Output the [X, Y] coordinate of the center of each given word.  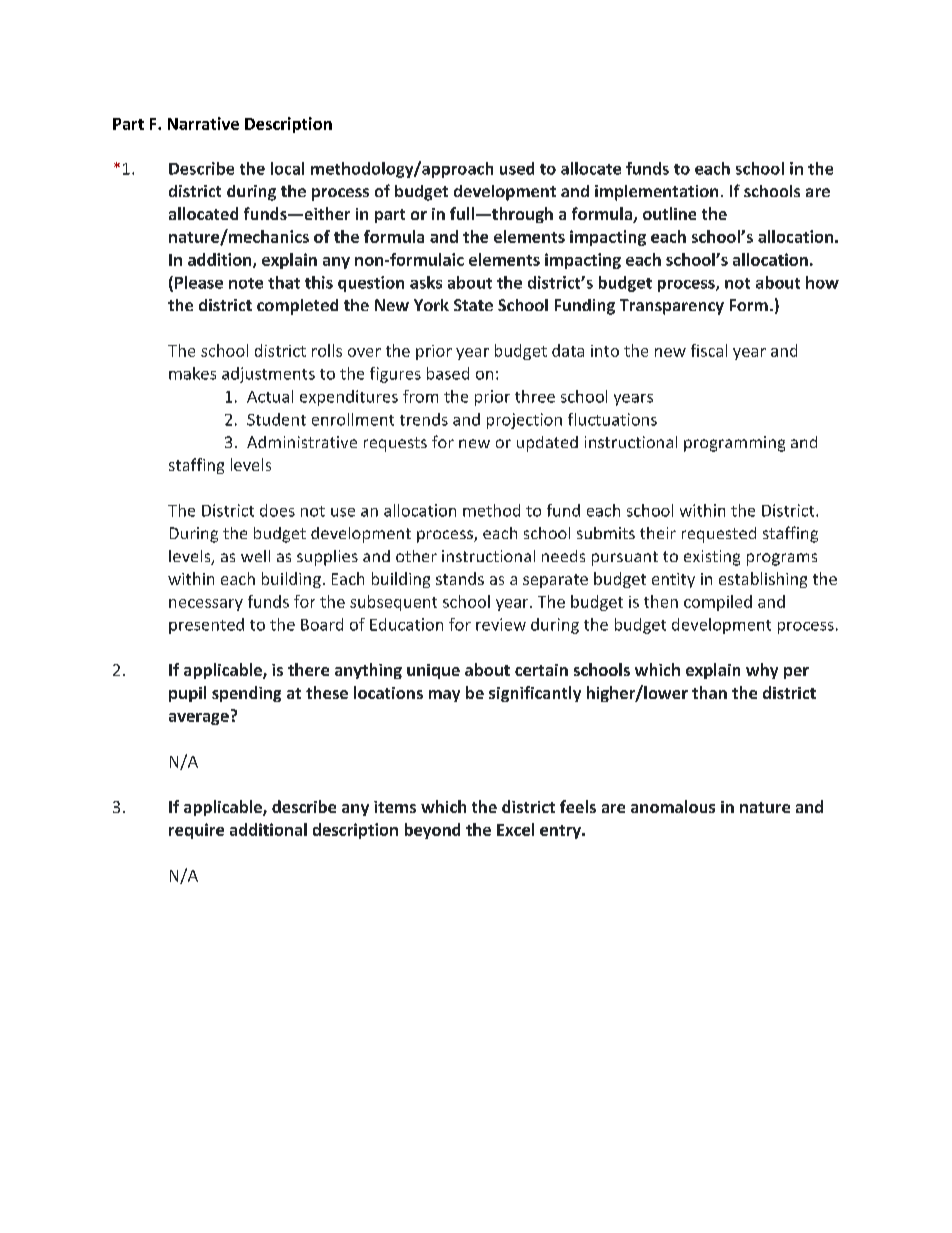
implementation [656, 193]
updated [547, 444]
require [196, 831]
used [517, 168]
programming [734, 444]
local [287, 168]
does [277, 510]
